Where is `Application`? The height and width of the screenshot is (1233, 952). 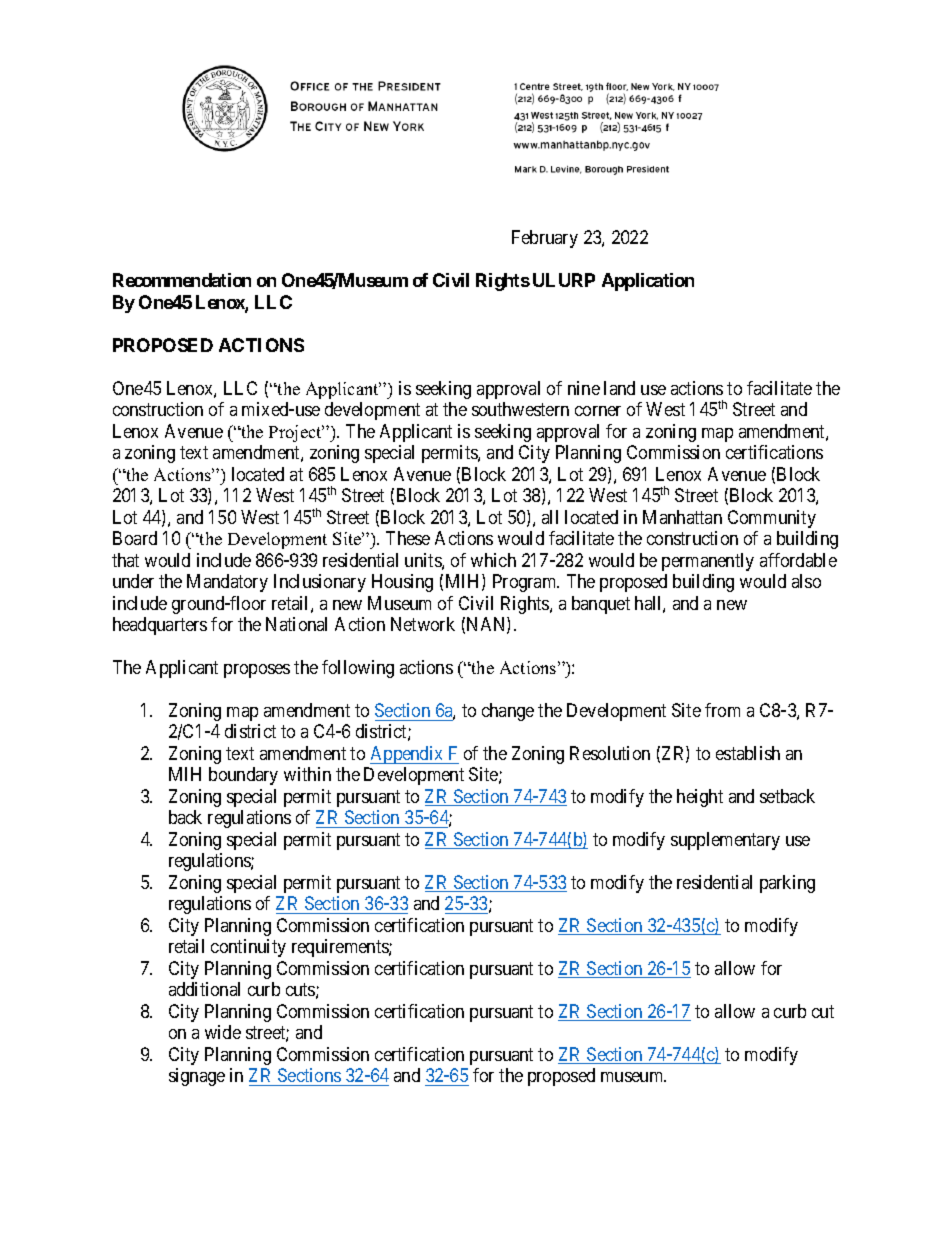
Application is located at coordinates (648, 282).
